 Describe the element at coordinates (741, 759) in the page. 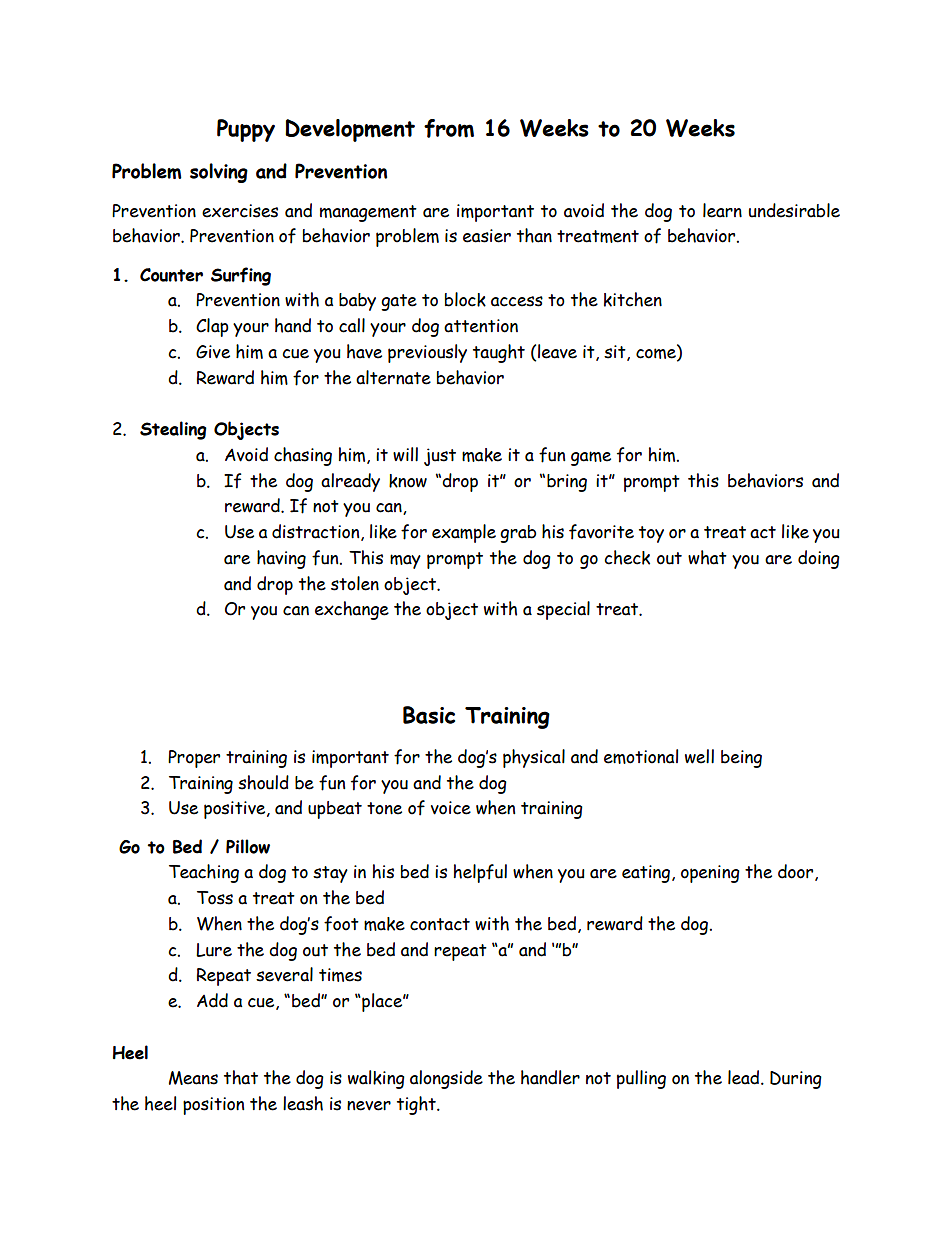

I see `being` at that location.
